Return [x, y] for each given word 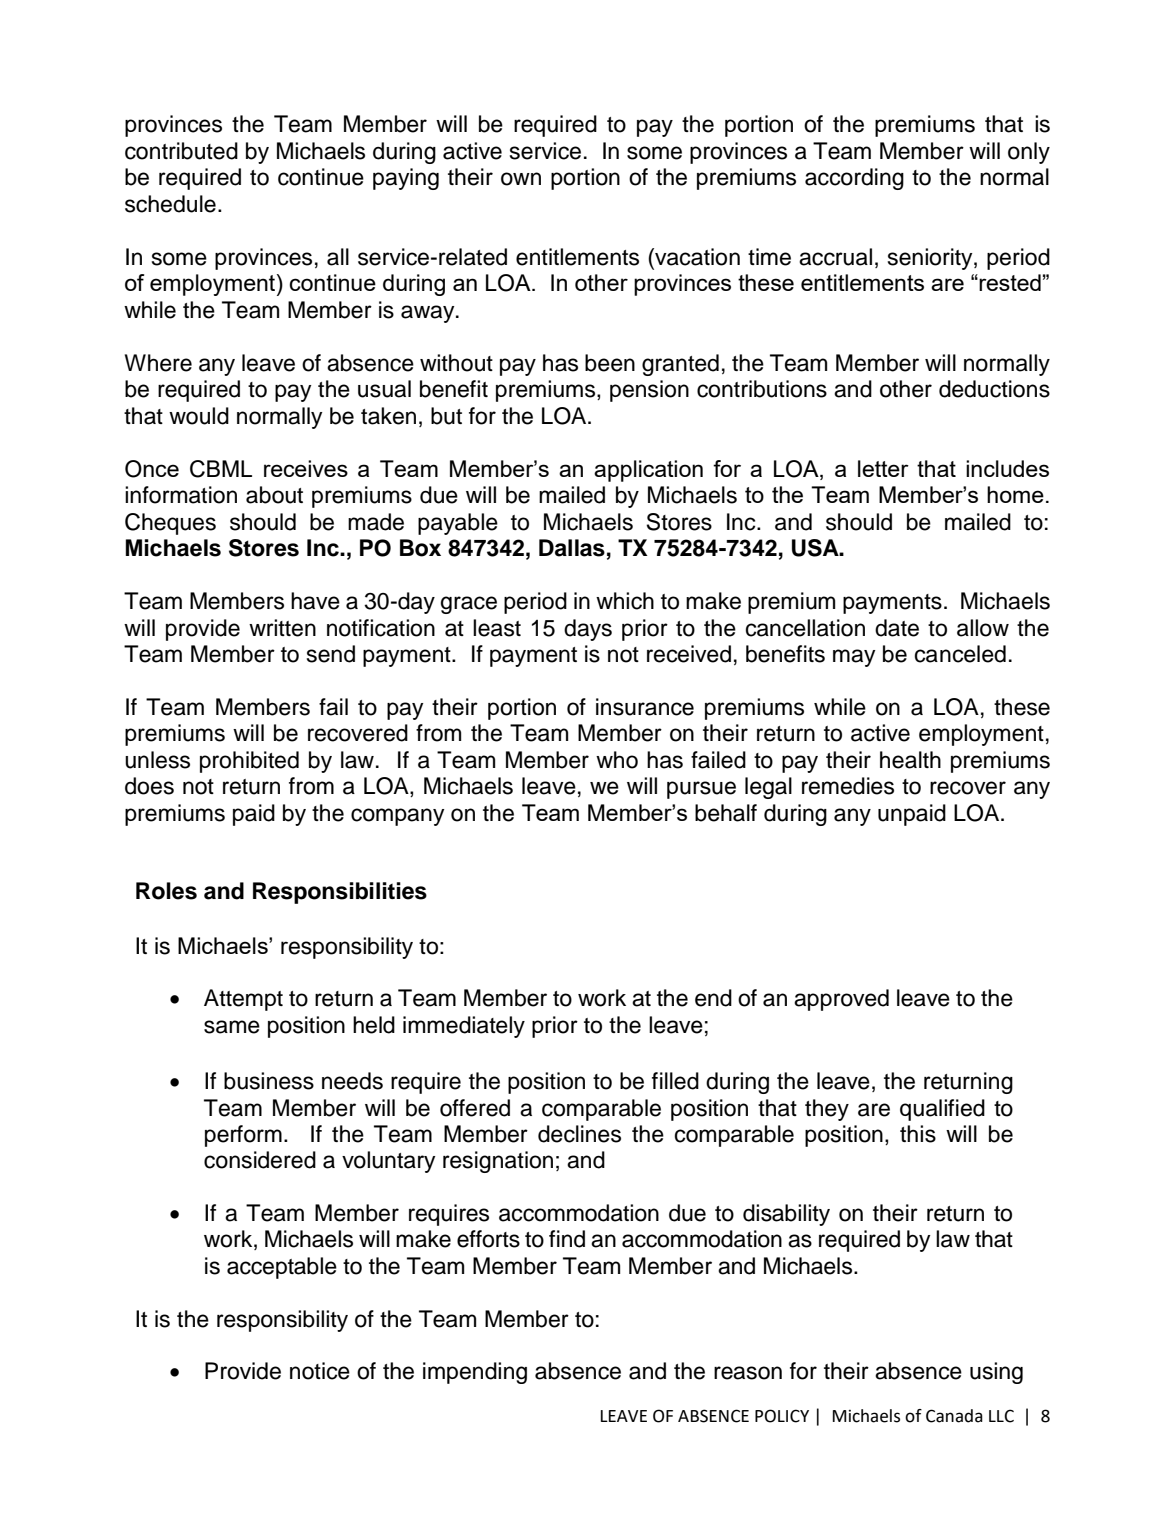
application [648, 471]
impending [475, 1373]
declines [579, 1134]
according [854, 179]
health [910, 760]
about [274, 495]
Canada [954, 1416]
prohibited [249, 762]
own [521, 179]
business [269, 1081]
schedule [170, 204]
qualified [942, 1110]
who [617, 760]
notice [320, 1371]
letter [883, 468]
